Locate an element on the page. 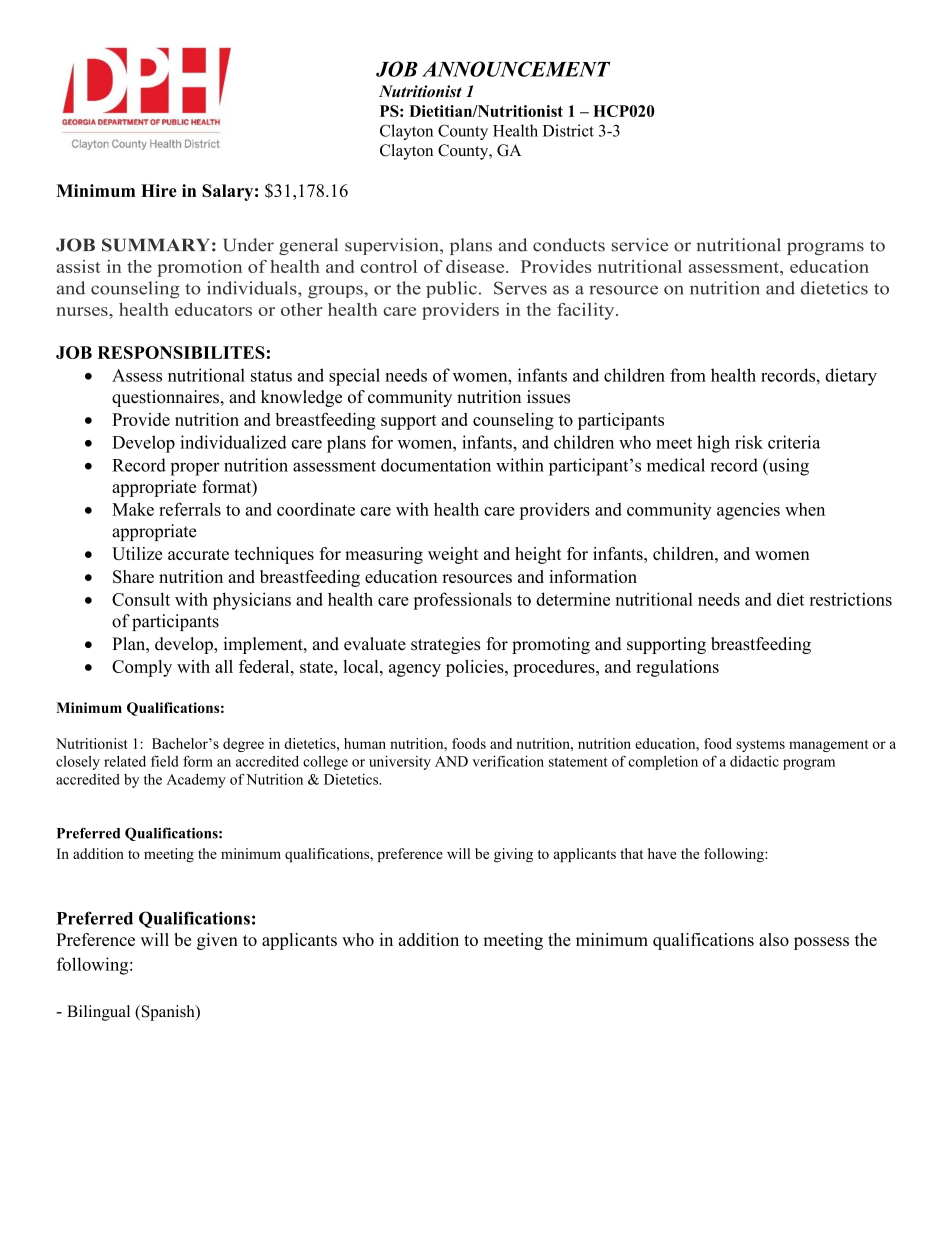  ANNOUNCEMENT is located at coordinates (516, 69).
